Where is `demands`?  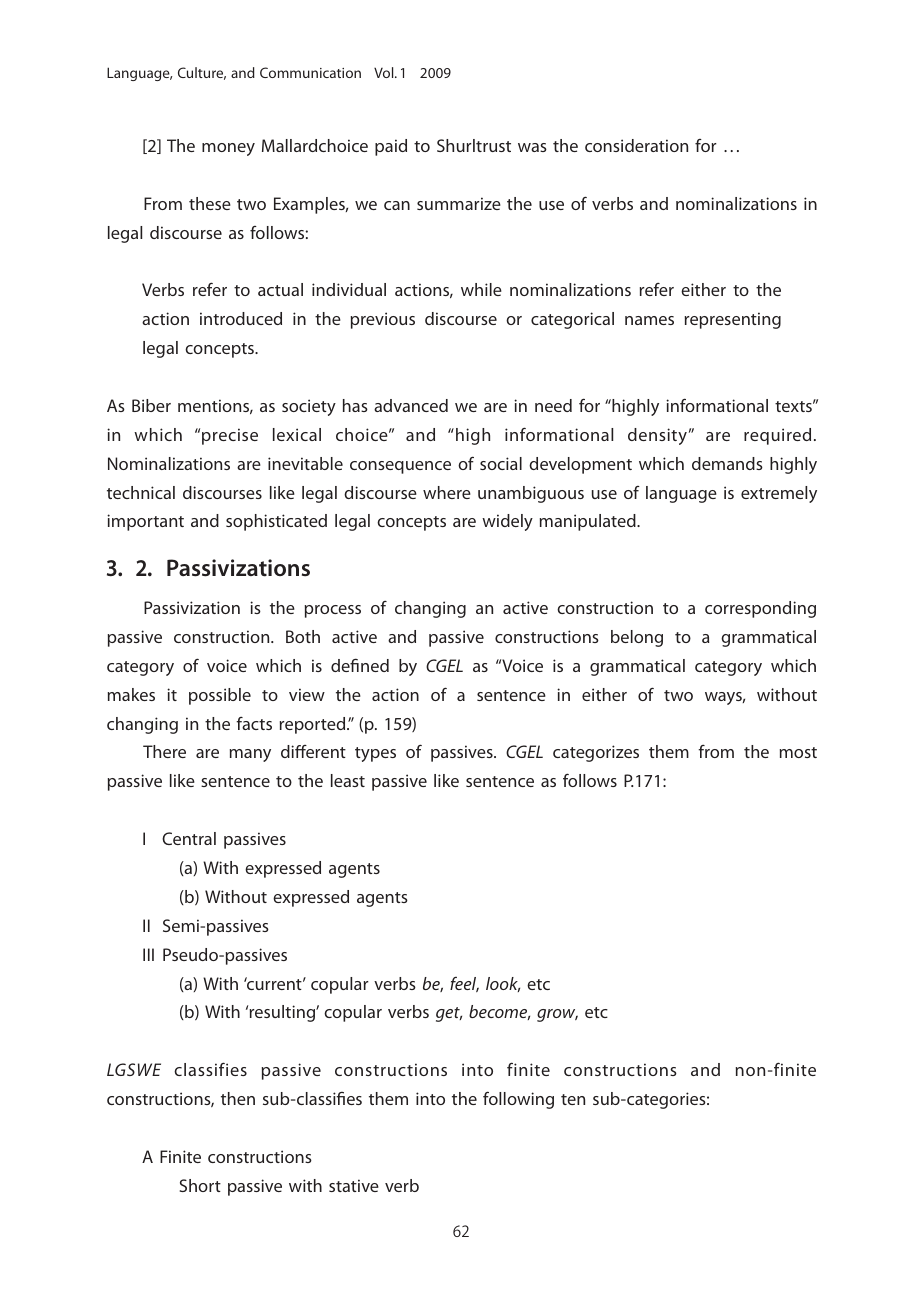
demands is located at coordinates (727, 463).
